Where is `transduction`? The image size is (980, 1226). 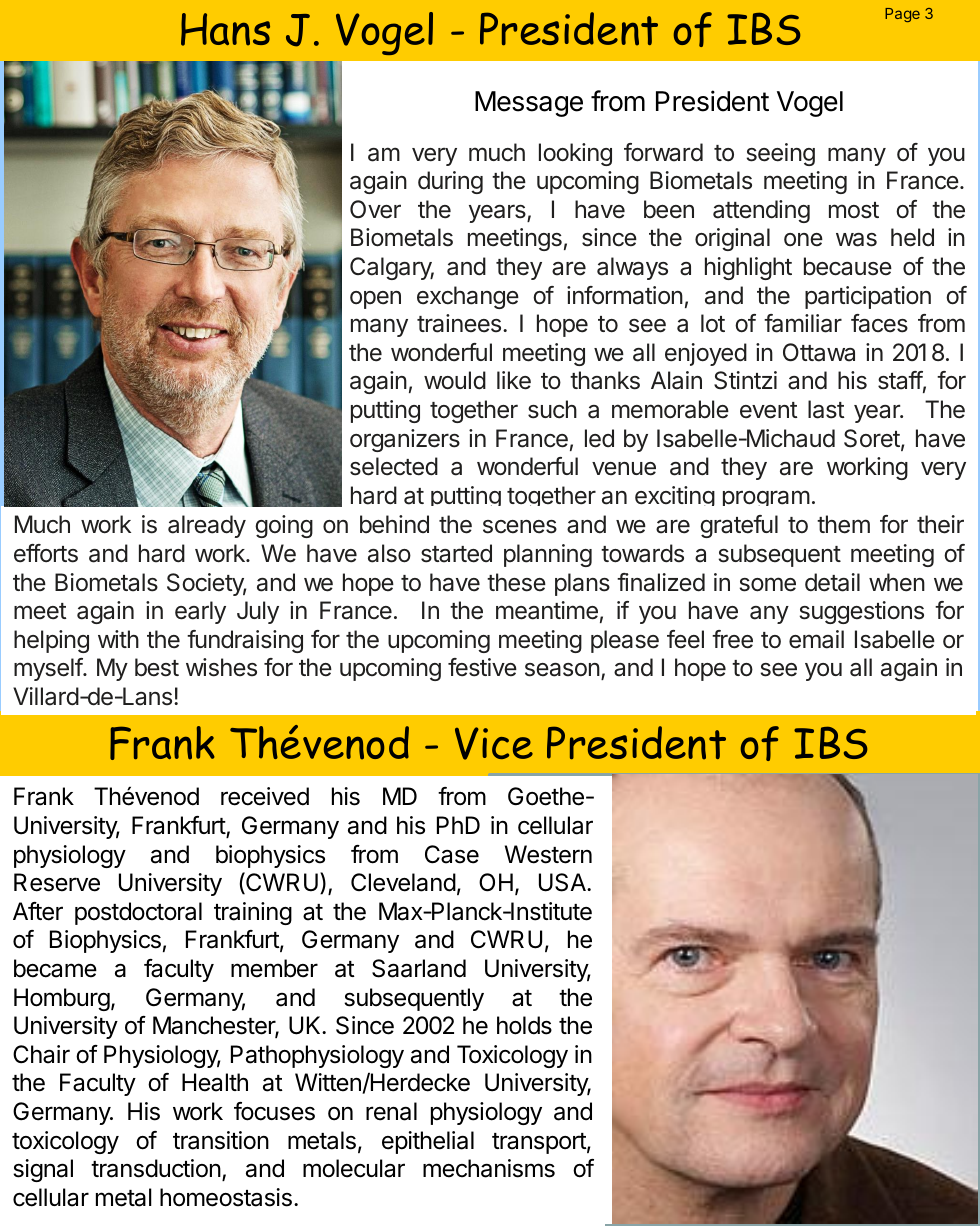
transduction is located at coordinates (156, 1168).
